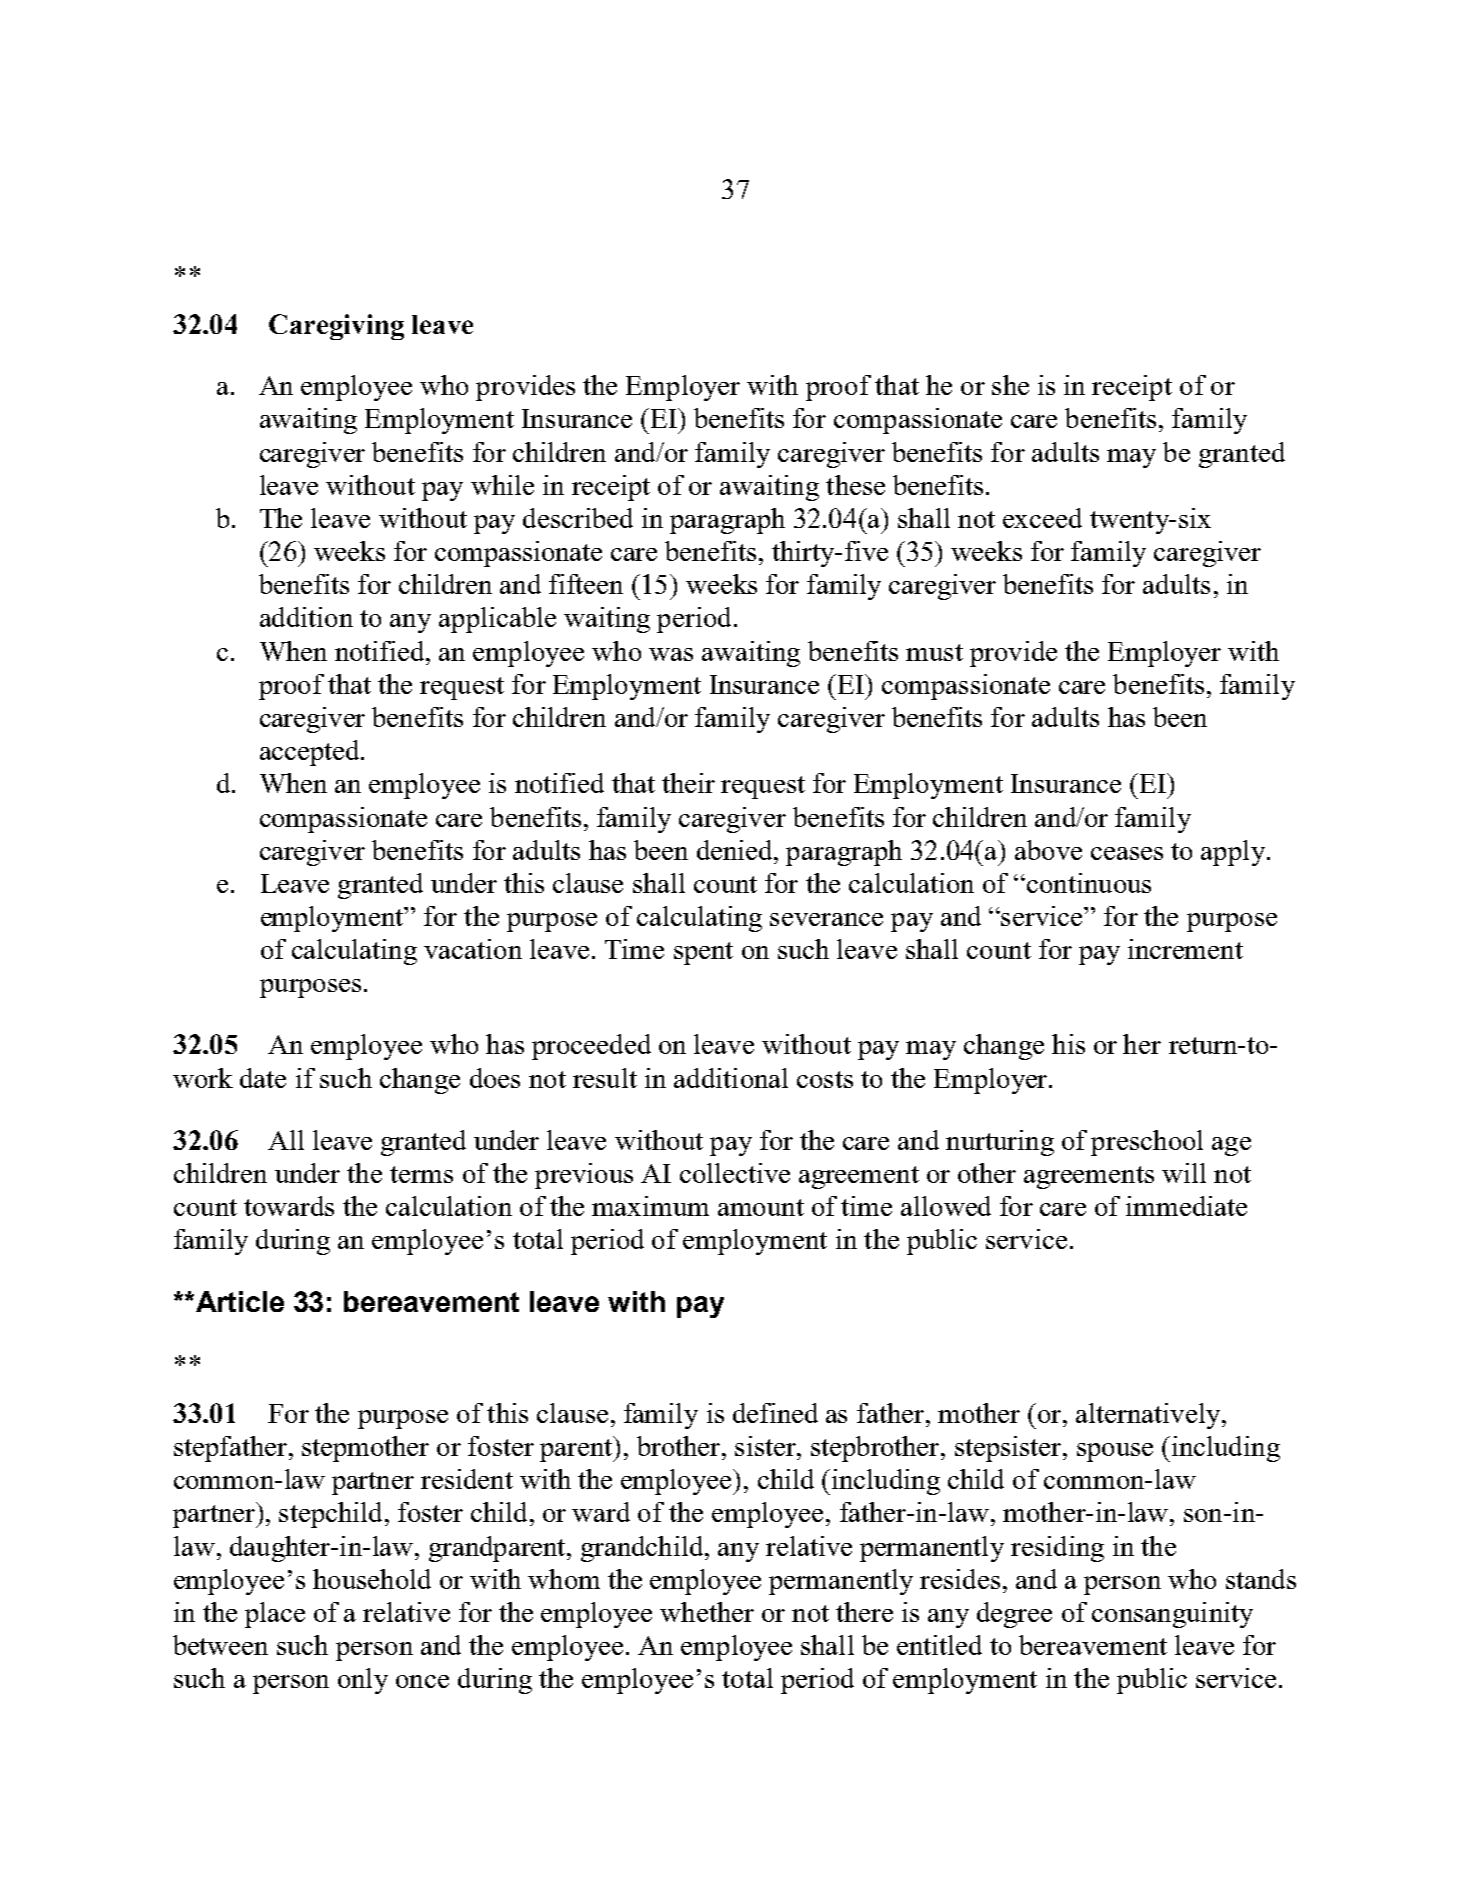 The height and width of the screenshot is (1904, 1471). What do you see at coordinates (1186, 1206) in the screenshot?
I see `immediate` at bounding box center [1186, 1206].
